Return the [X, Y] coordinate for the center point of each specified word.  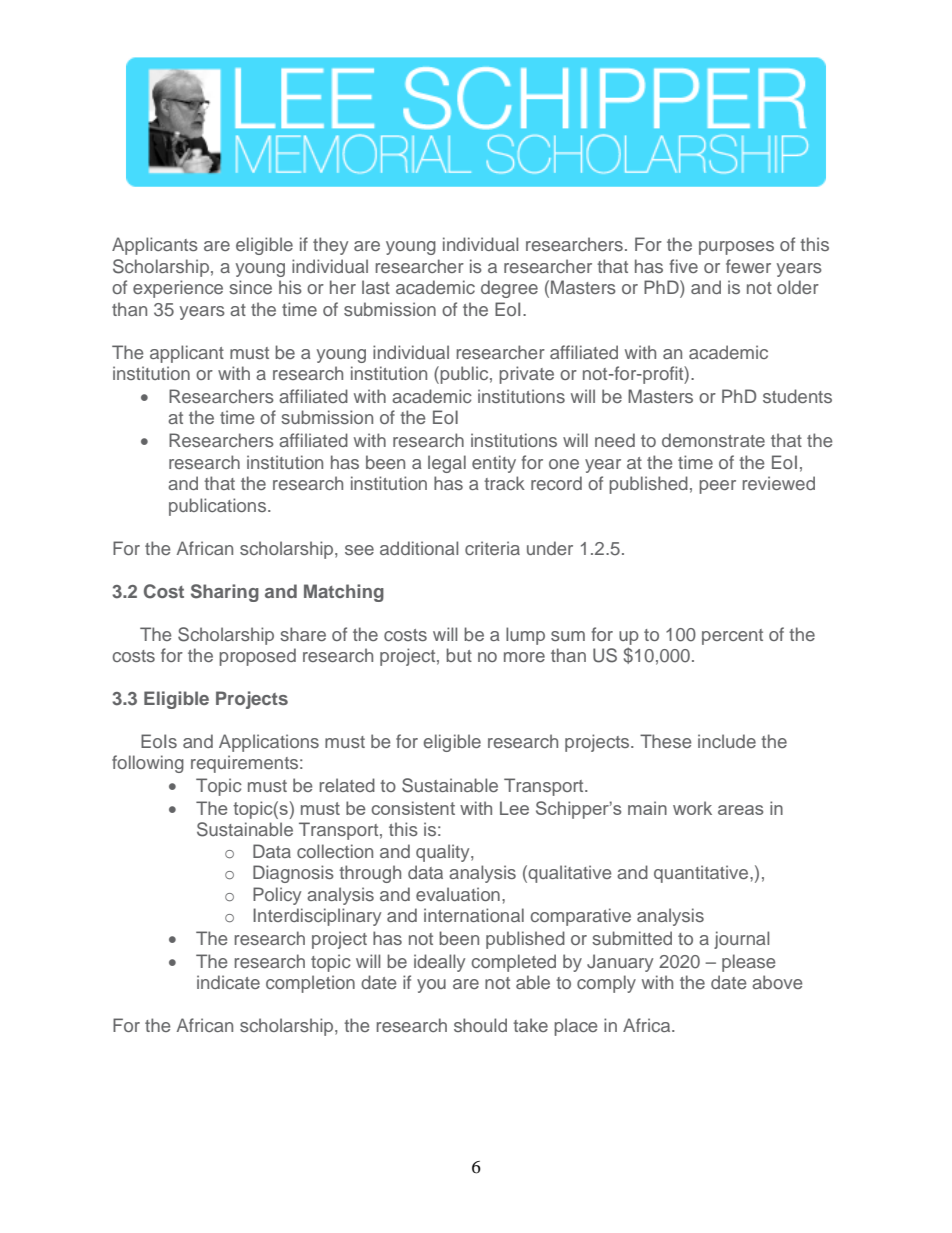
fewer [748, 266]
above [777, 982]
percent [732, 637]
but [459, 655]
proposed [257, 657]
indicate [228, 982]
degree [509, 289]
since [250, 287]
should [480, 1025]
